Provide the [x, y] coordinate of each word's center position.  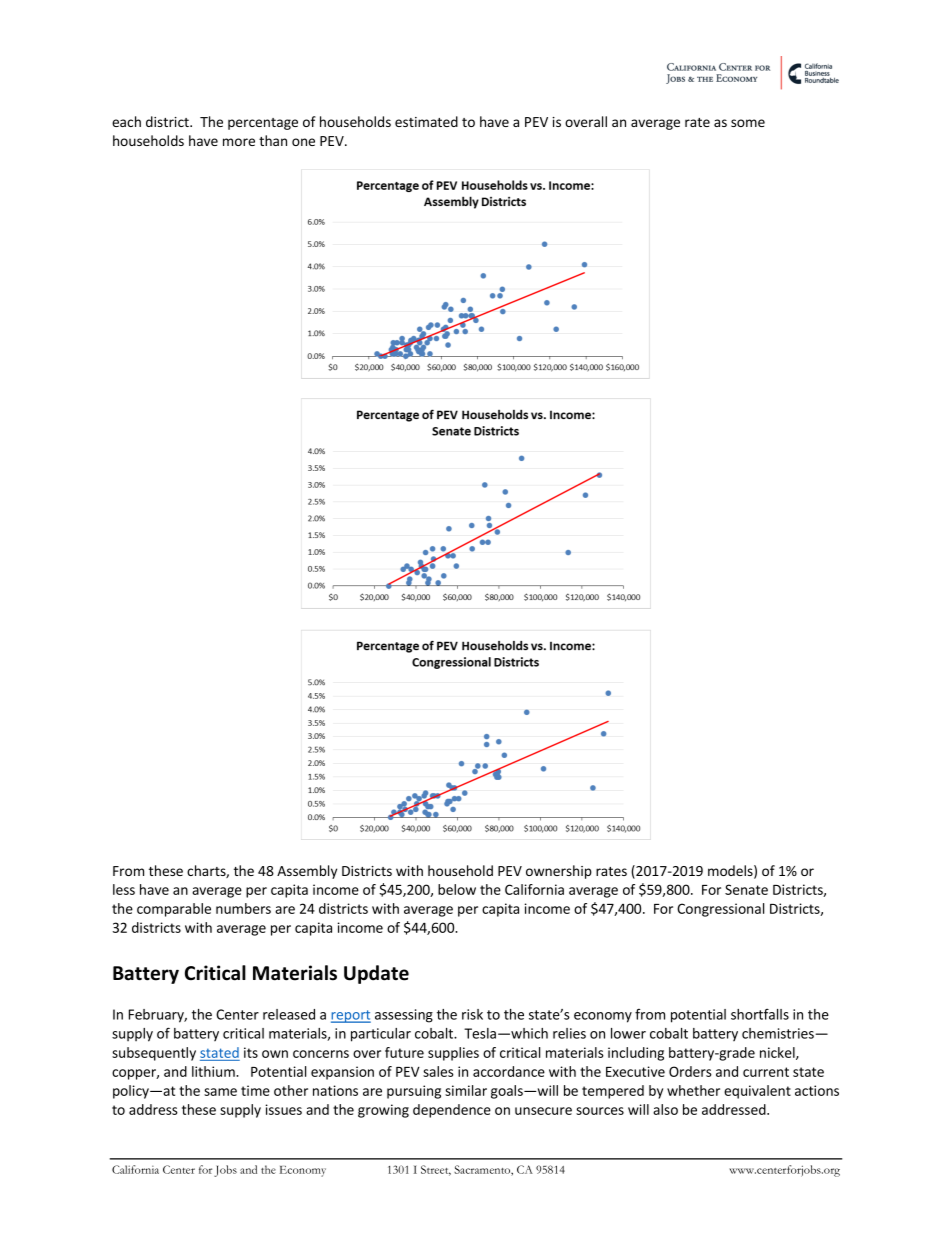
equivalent [757, 1092]
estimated [426, 121]
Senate [746, 889]
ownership [559, 872]
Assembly [307, 872]
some [748, 123]
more [239, 142]
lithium [214, 1071]
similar [466, 1090]
